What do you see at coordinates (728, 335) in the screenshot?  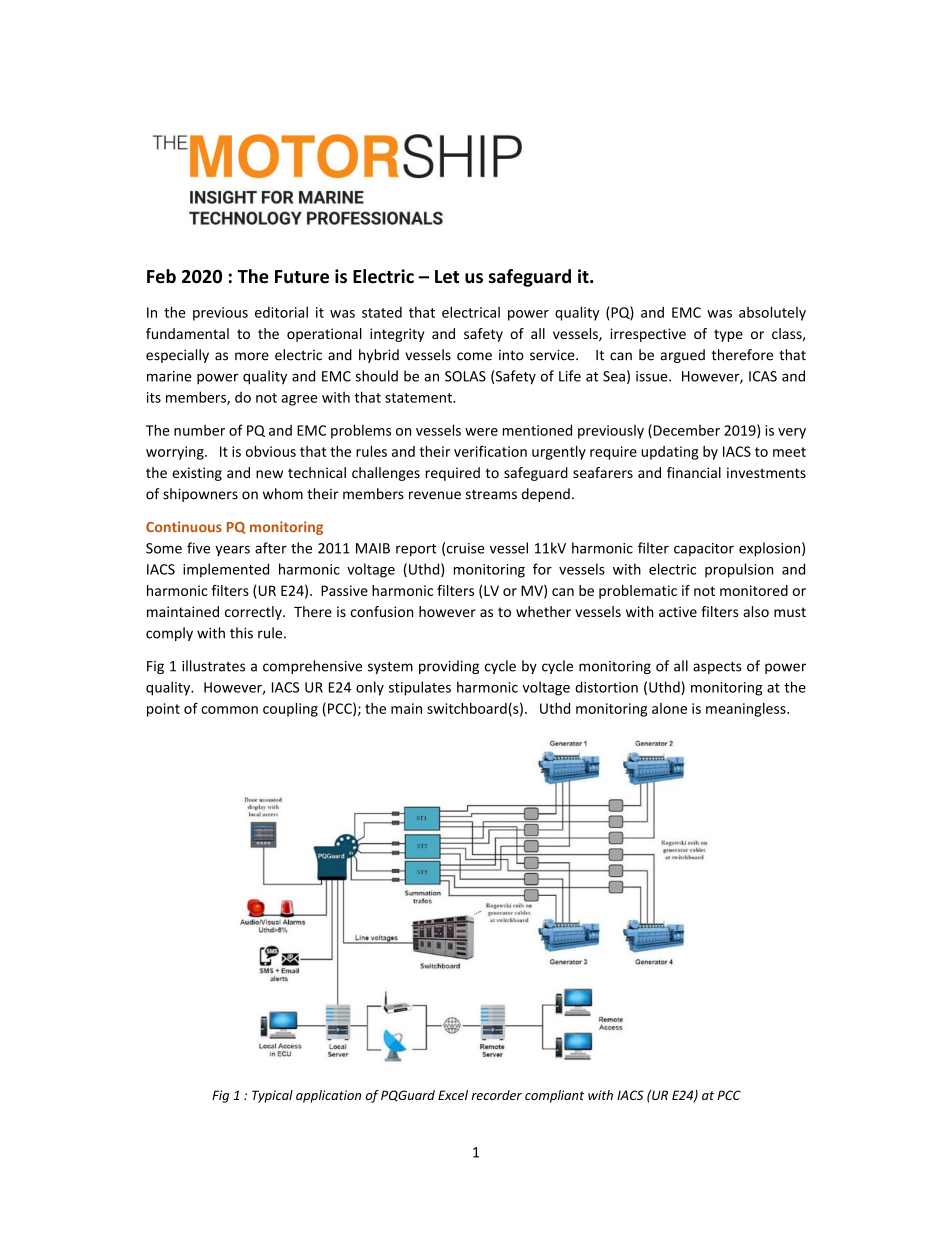 I see `type` at bounding box center [728, 335].
